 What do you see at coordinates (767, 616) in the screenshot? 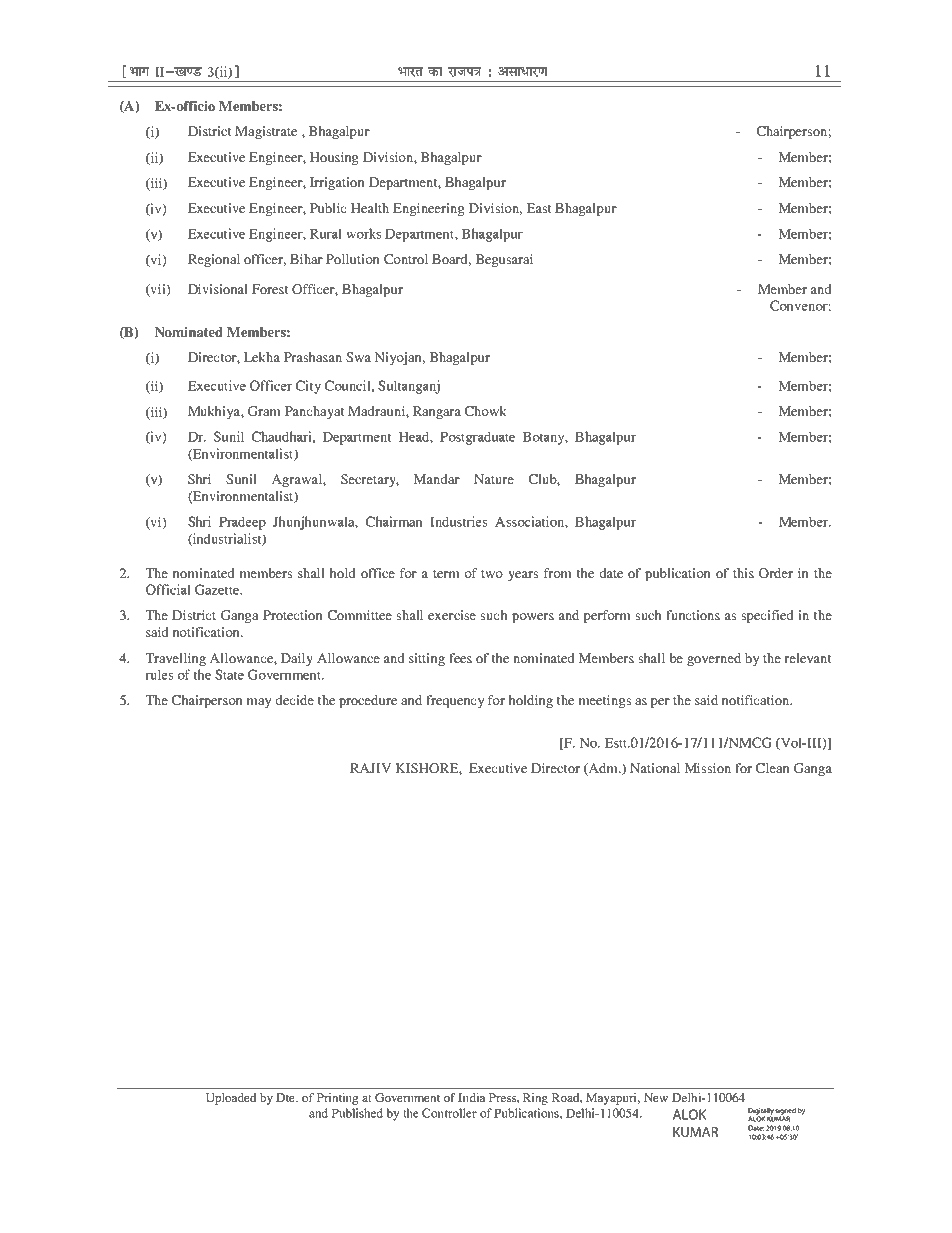
I see `specified` at bounding box center [767, 616].
